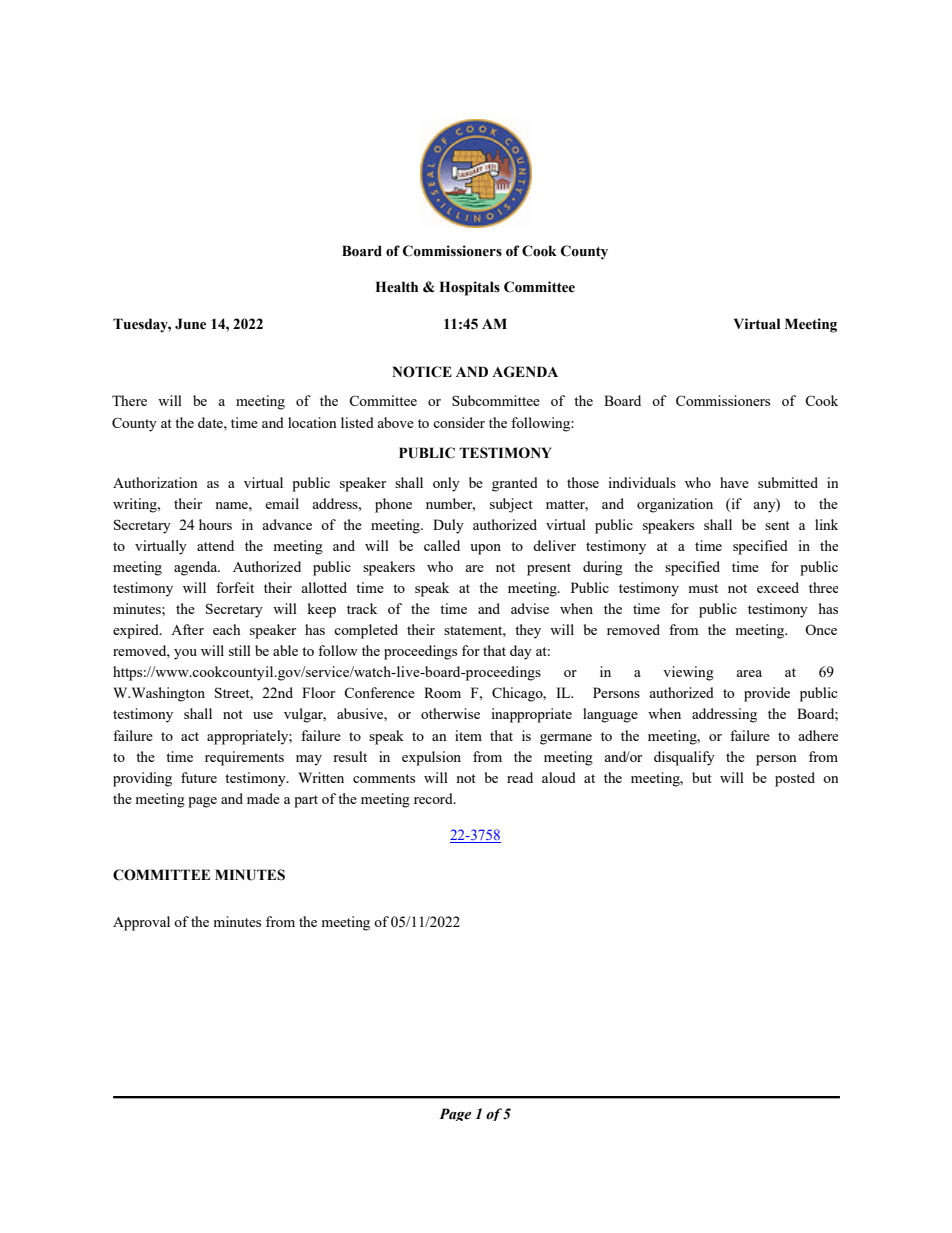 This screenshot has height=1233, width=952. What do you see at coordinates (795, 779) in the screenshot?
I see `posted` at bounding box center [795, 779].
